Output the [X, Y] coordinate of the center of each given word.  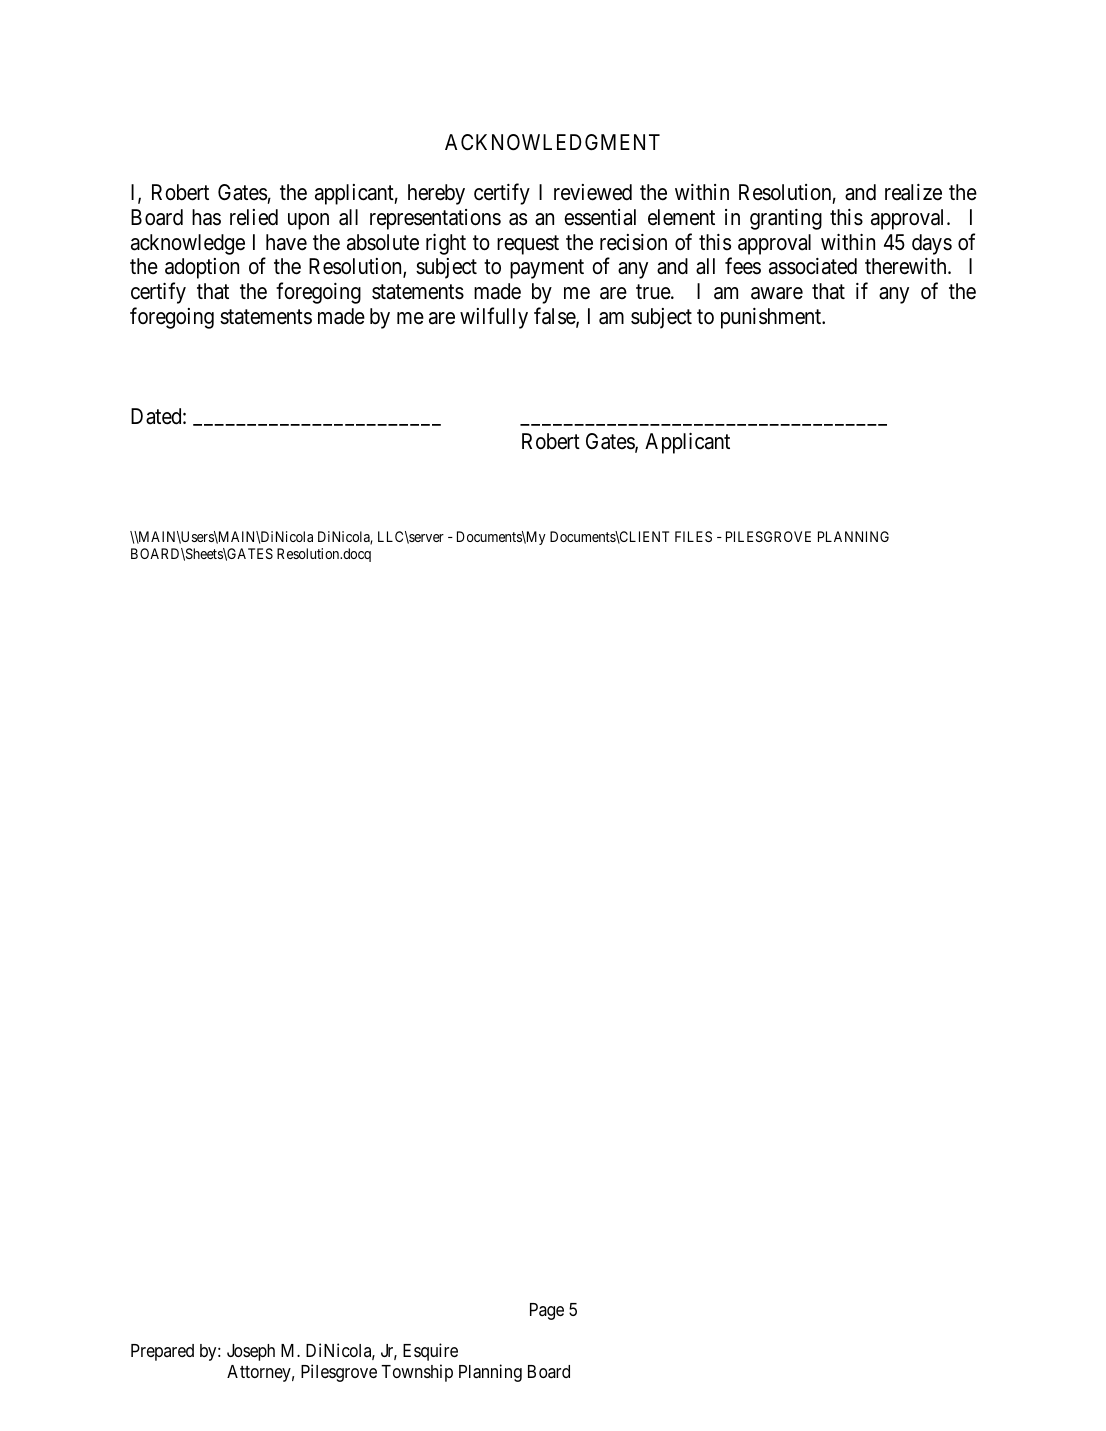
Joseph [251, 1352]
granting [786, 219]
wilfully [494, 318]
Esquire [430, 1352]
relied [254, 217]
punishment [772, 318]
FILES [693, 536]
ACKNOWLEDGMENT [552, 142]
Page [547, 1311]
